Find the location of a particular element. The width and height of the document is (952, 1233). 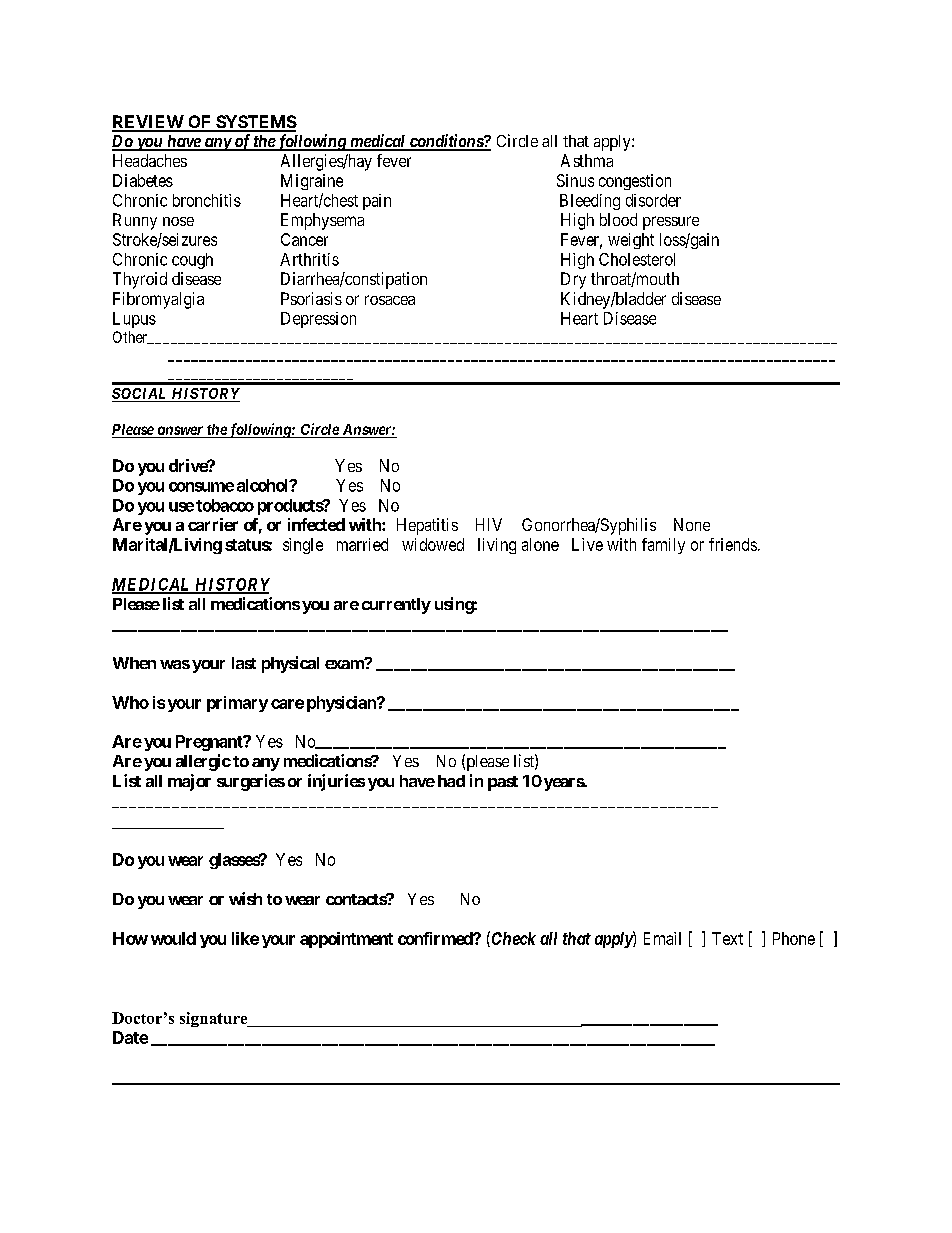

friends is located at coordinates (733, 544).
